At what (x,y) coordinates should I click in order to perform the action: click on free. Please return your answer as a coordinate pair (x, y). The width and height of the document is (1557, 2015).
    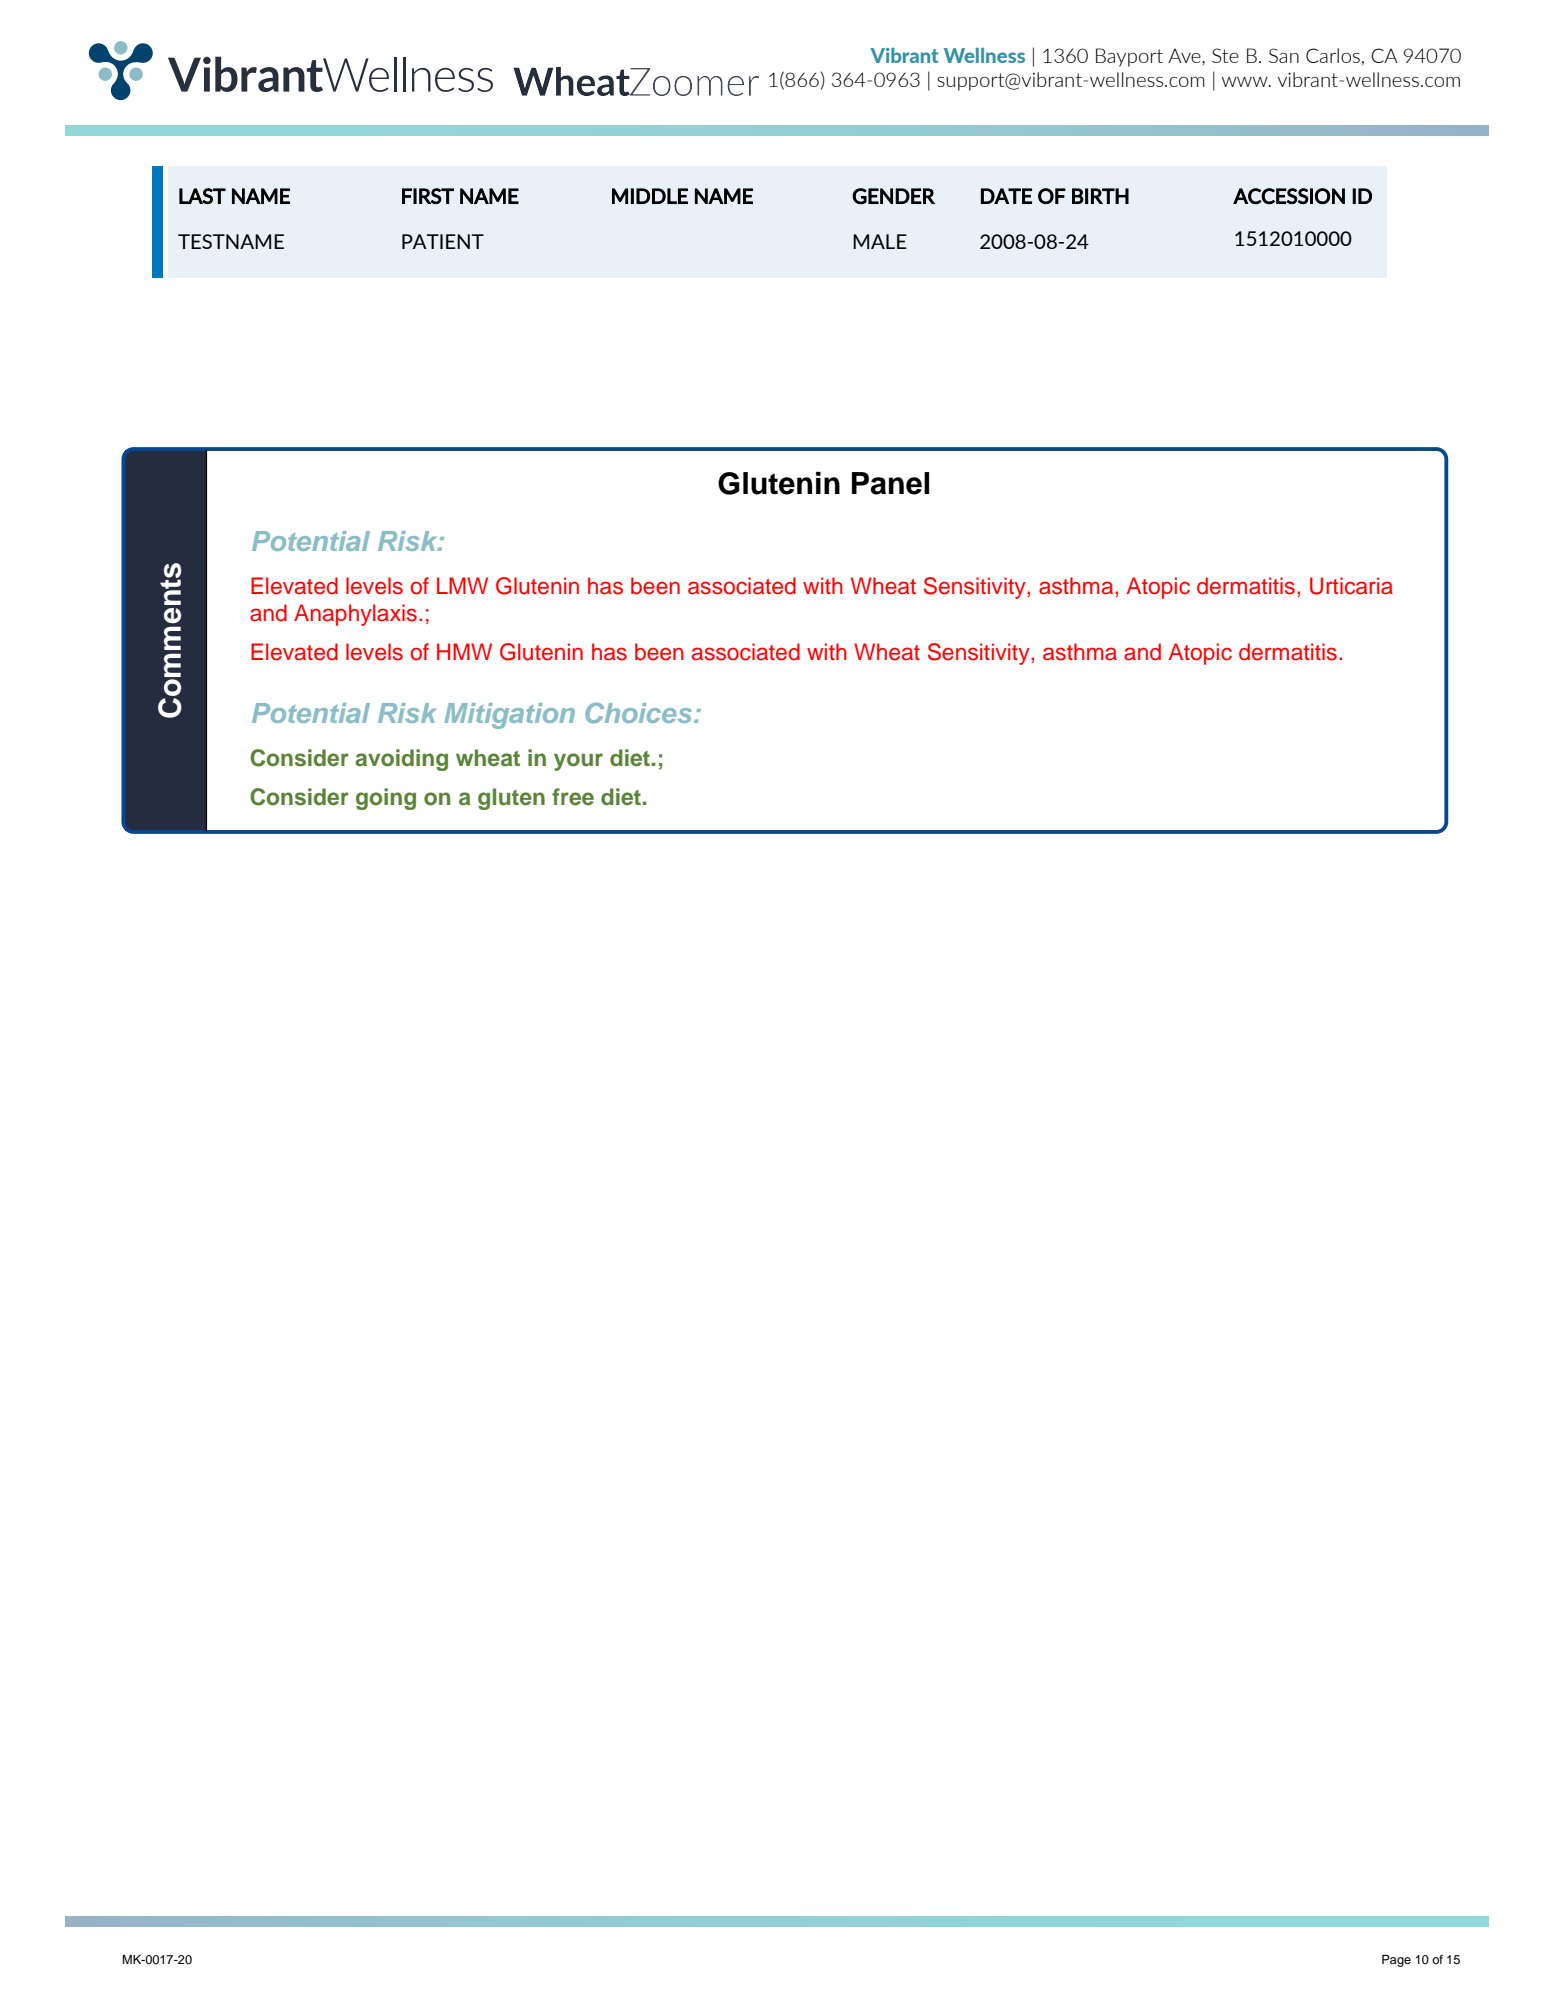
    Looking at the image, I should click on (573, 797).
